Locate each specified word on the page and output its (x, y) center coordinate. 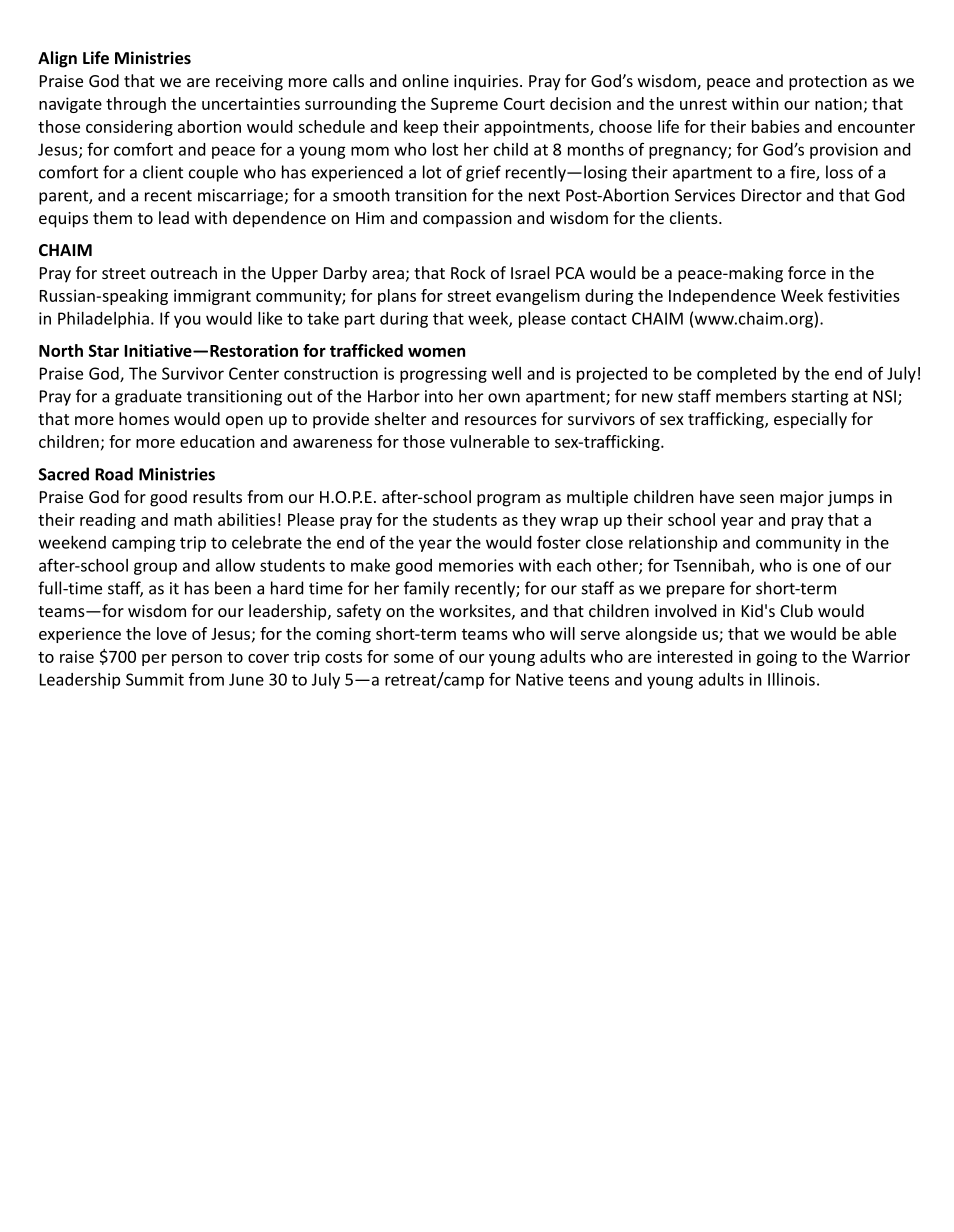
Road (114, 474)
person (197, 660)
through (136, 105)
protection (828, 83)
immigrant (212, 297)
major (802, 499)
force (807, 272)
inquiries (487, 83)
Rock (468, 272)
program (508, 500)
